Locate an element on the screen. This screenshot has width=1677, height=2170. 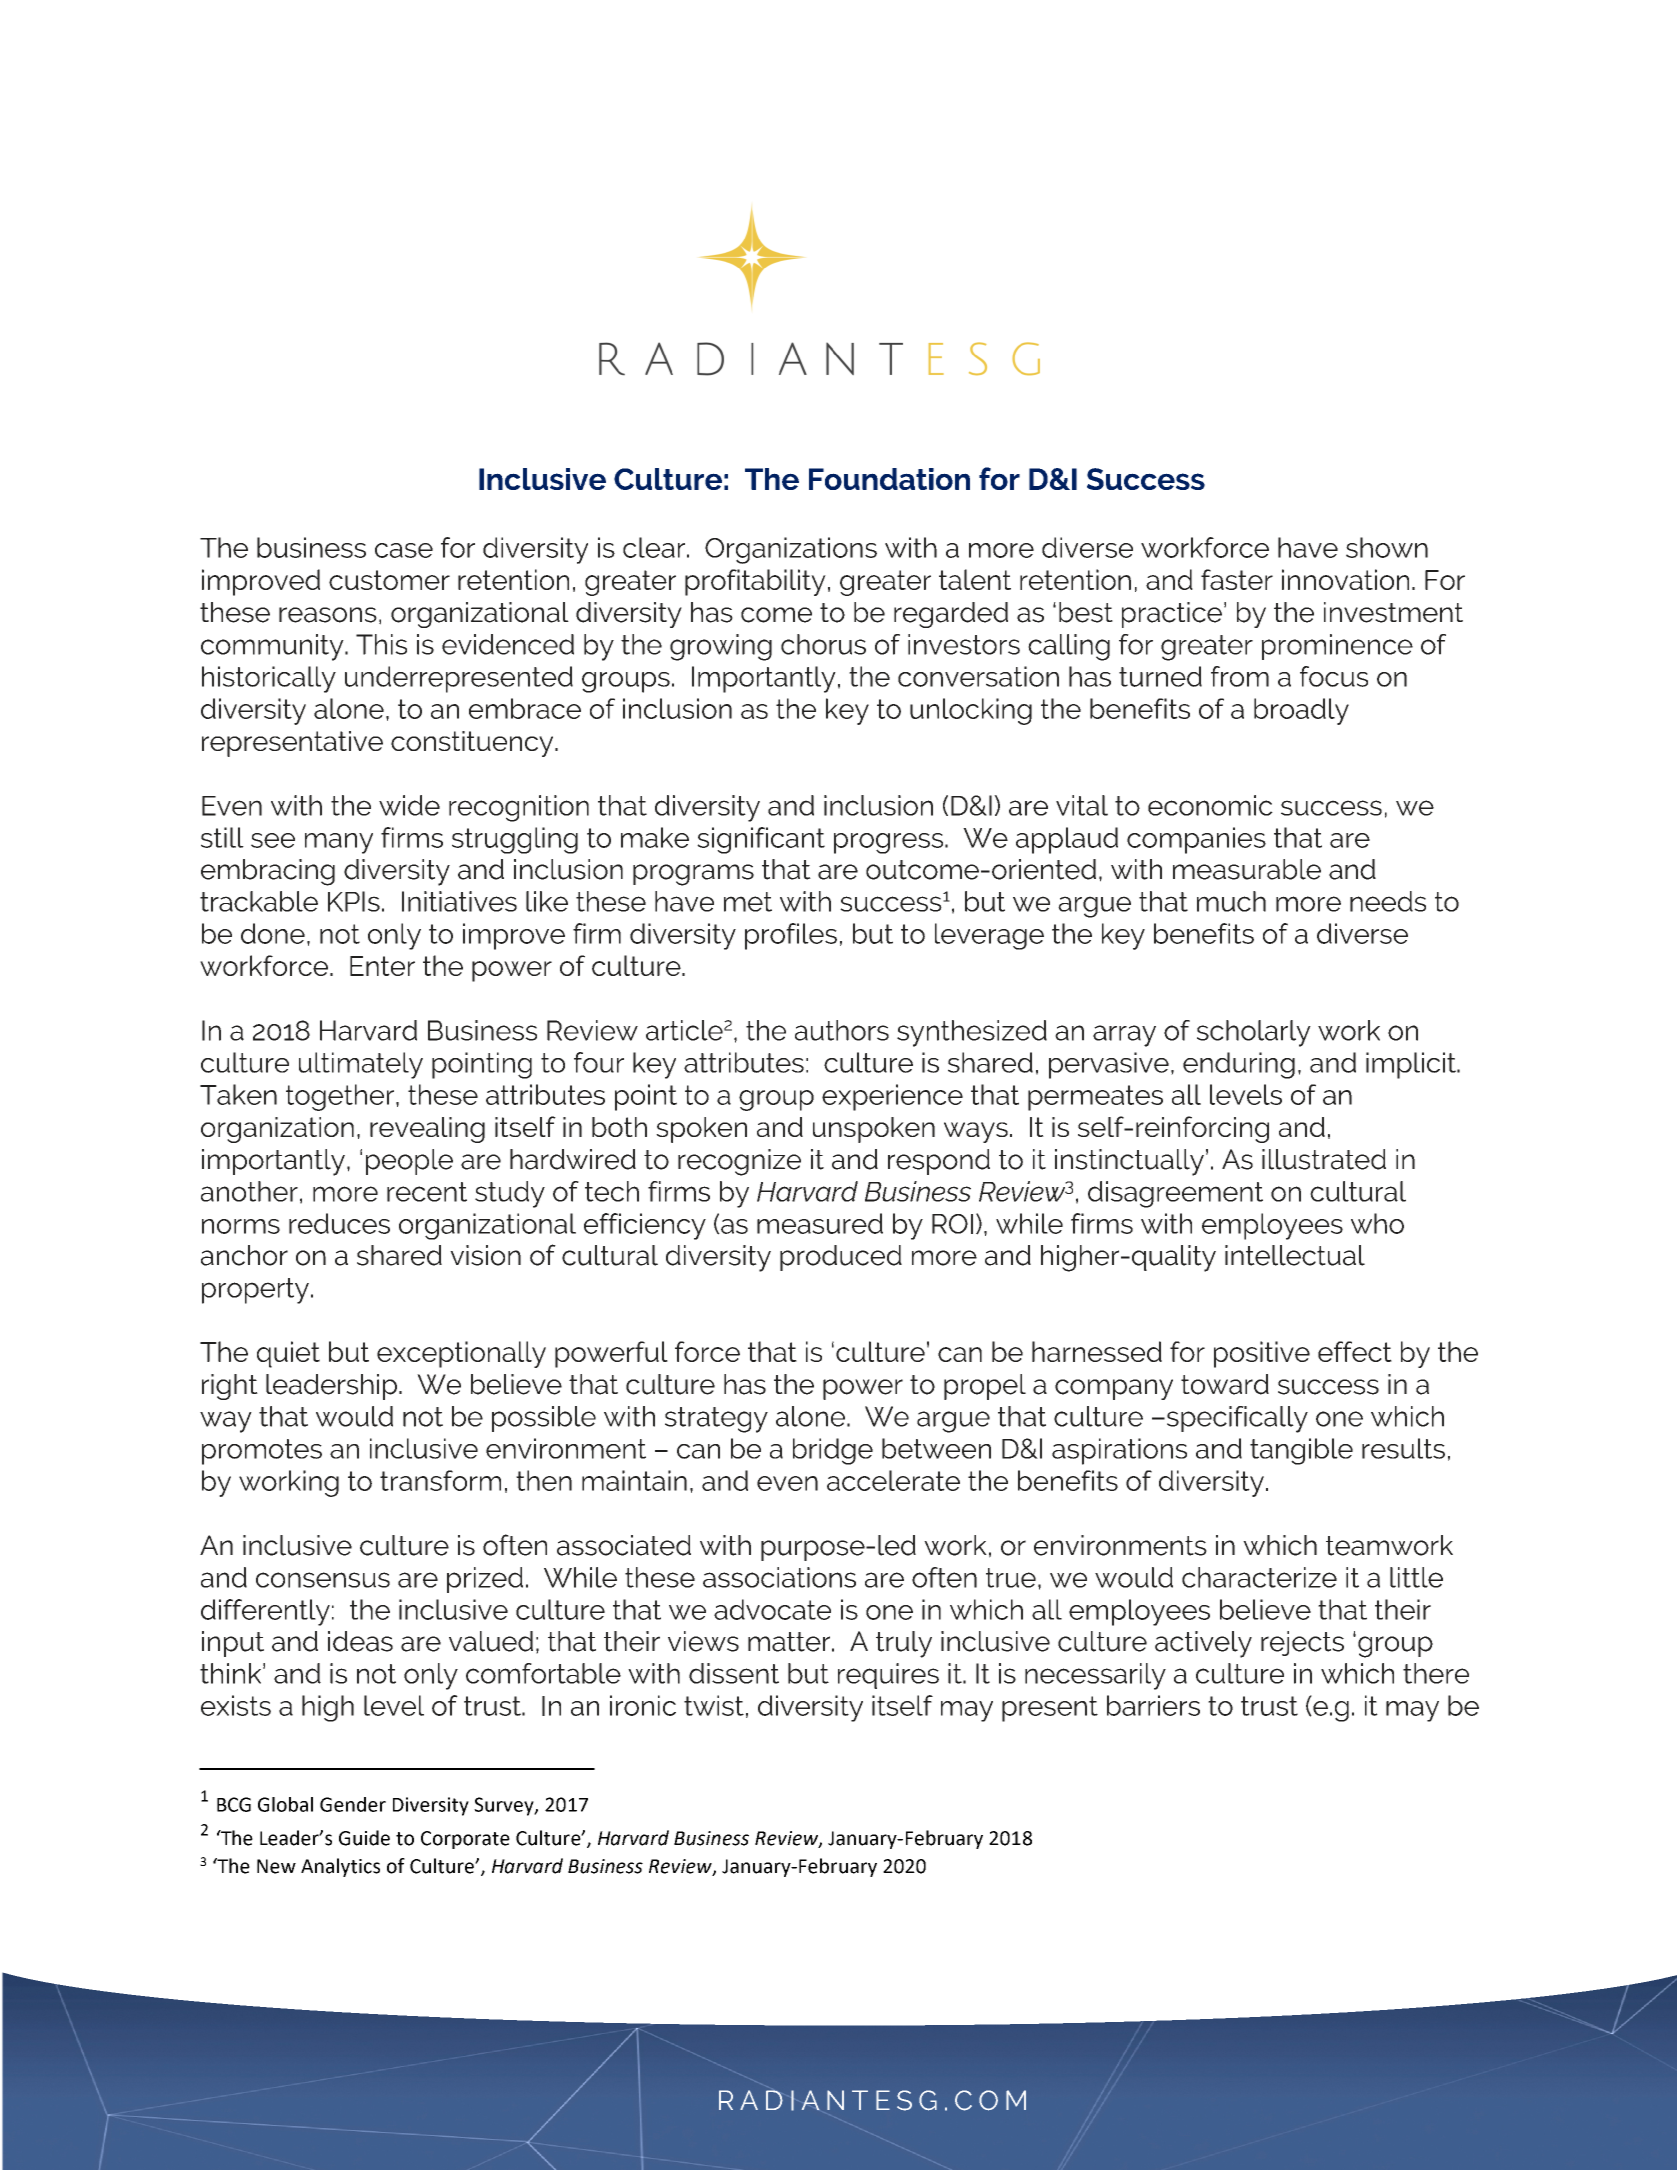
barriers is located at coordinates (1153, 1705).
